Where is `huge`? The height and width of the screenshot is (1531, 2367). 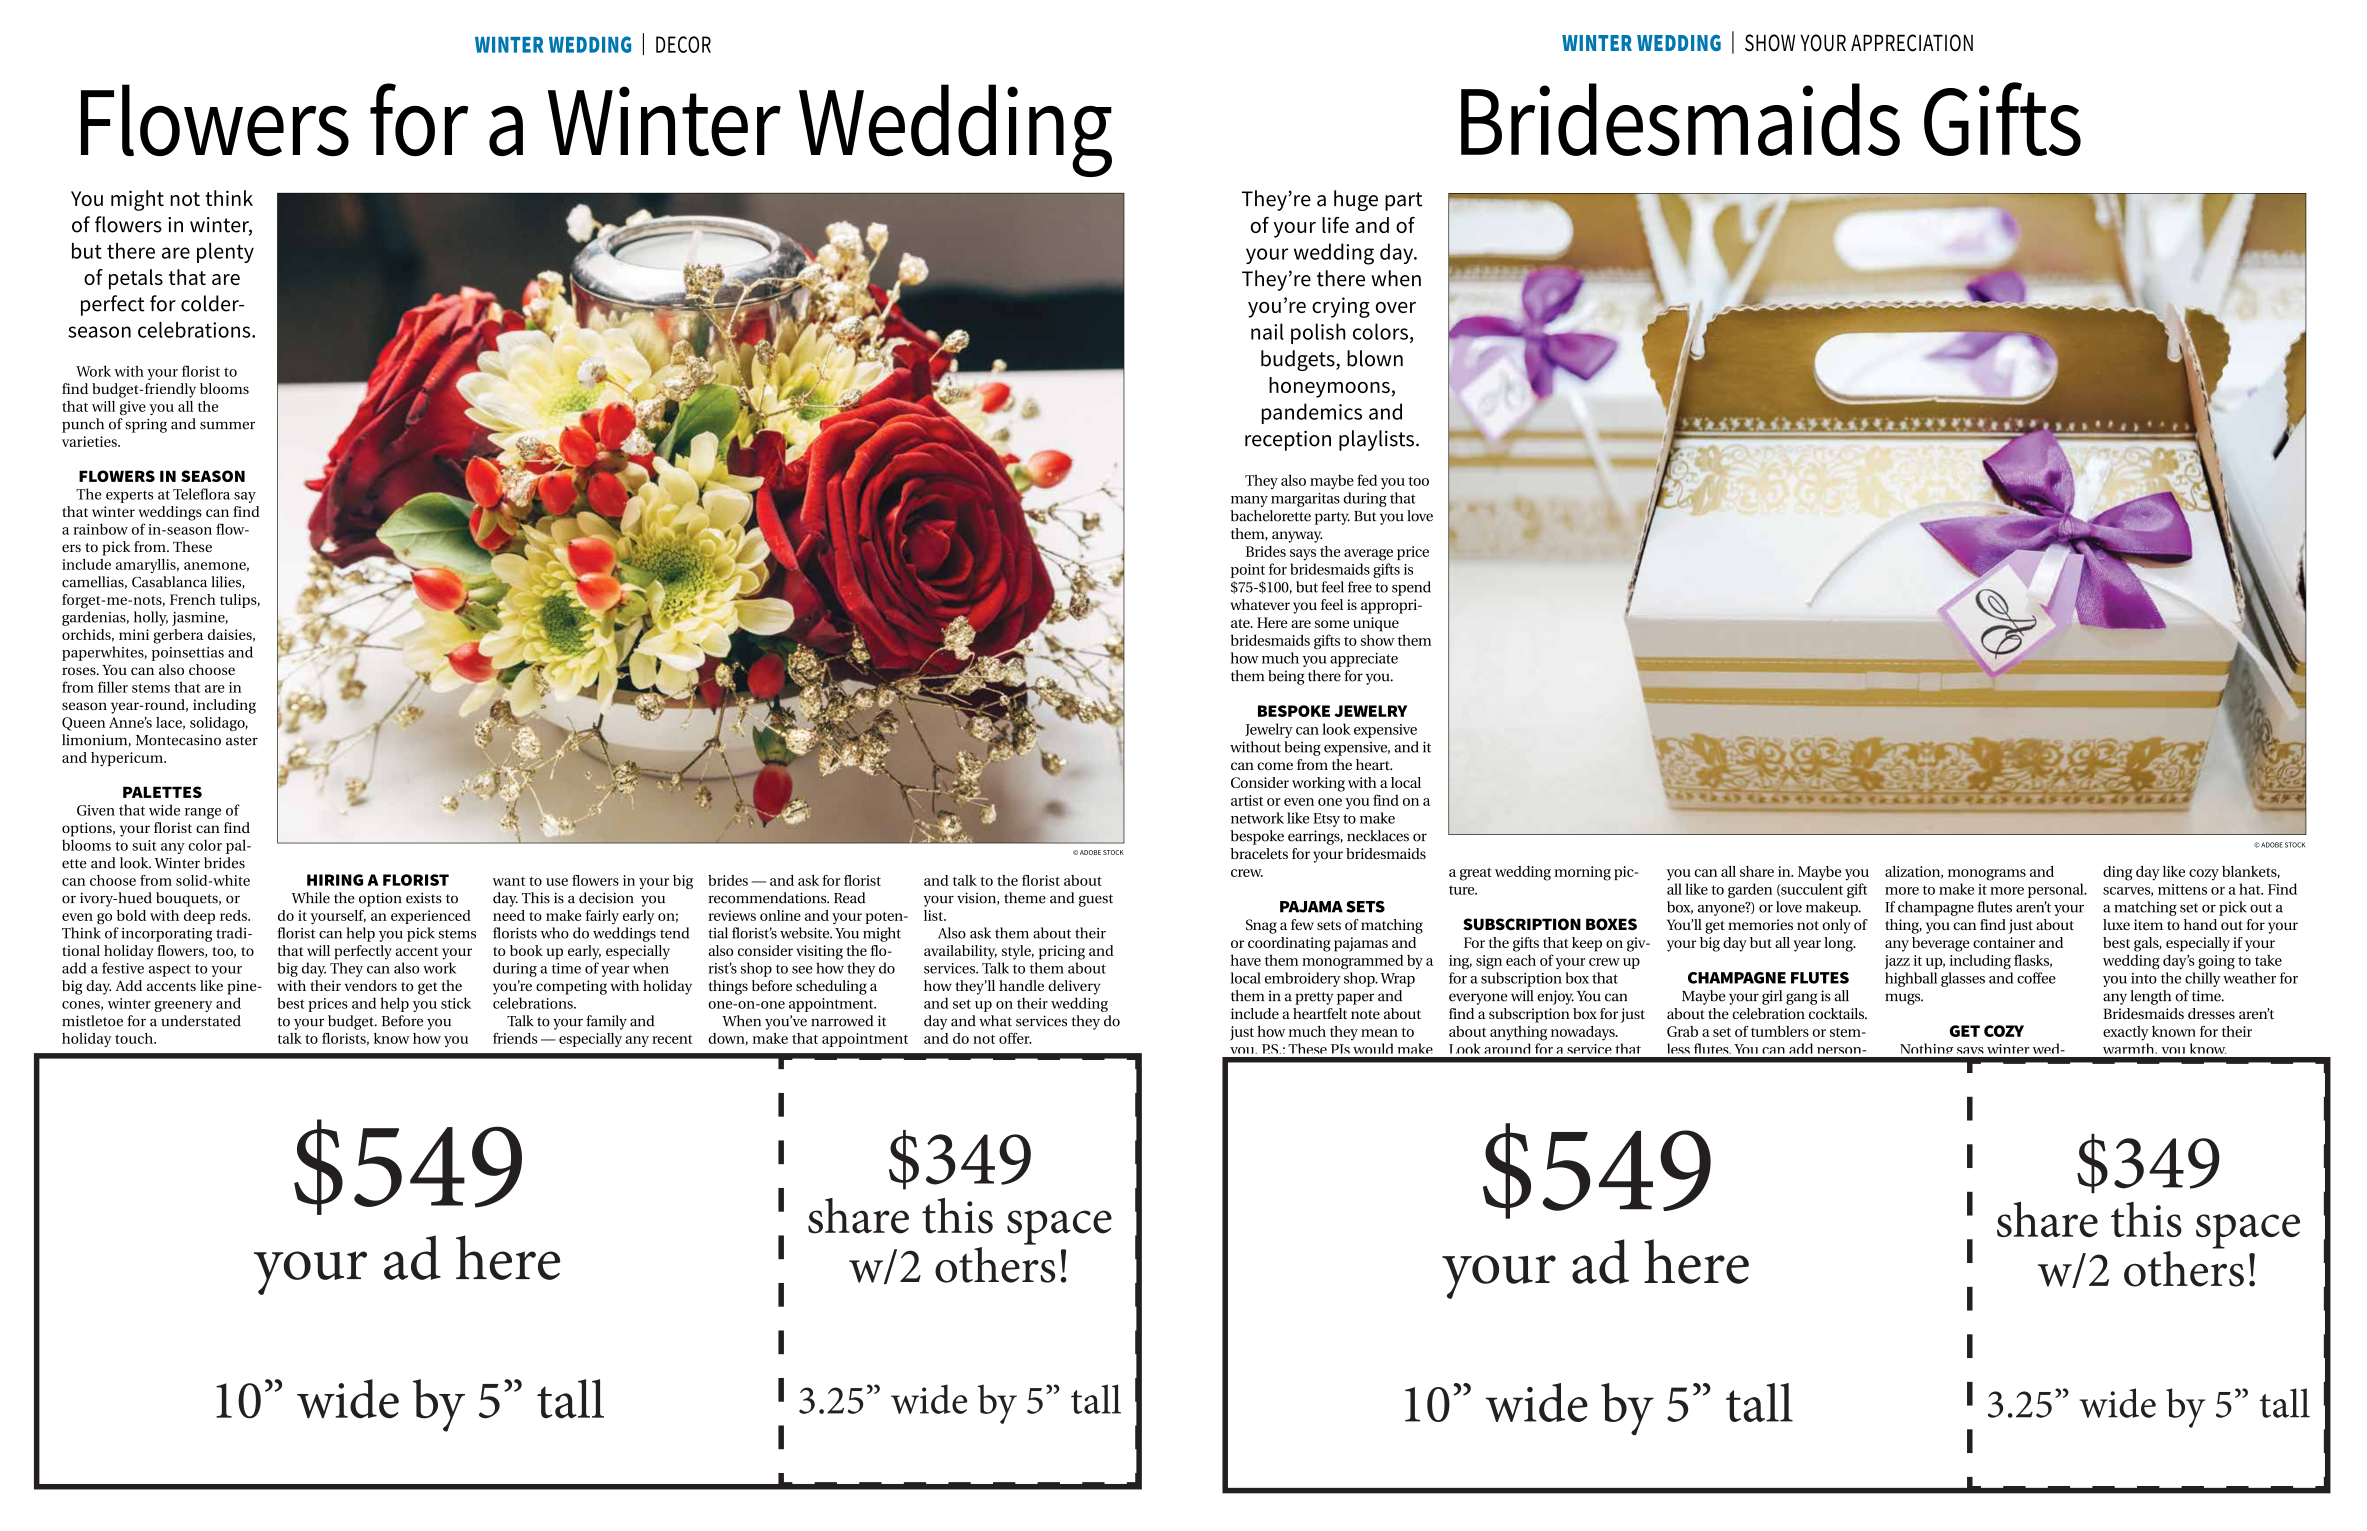 huge is located at coordinates (1356, 200).
